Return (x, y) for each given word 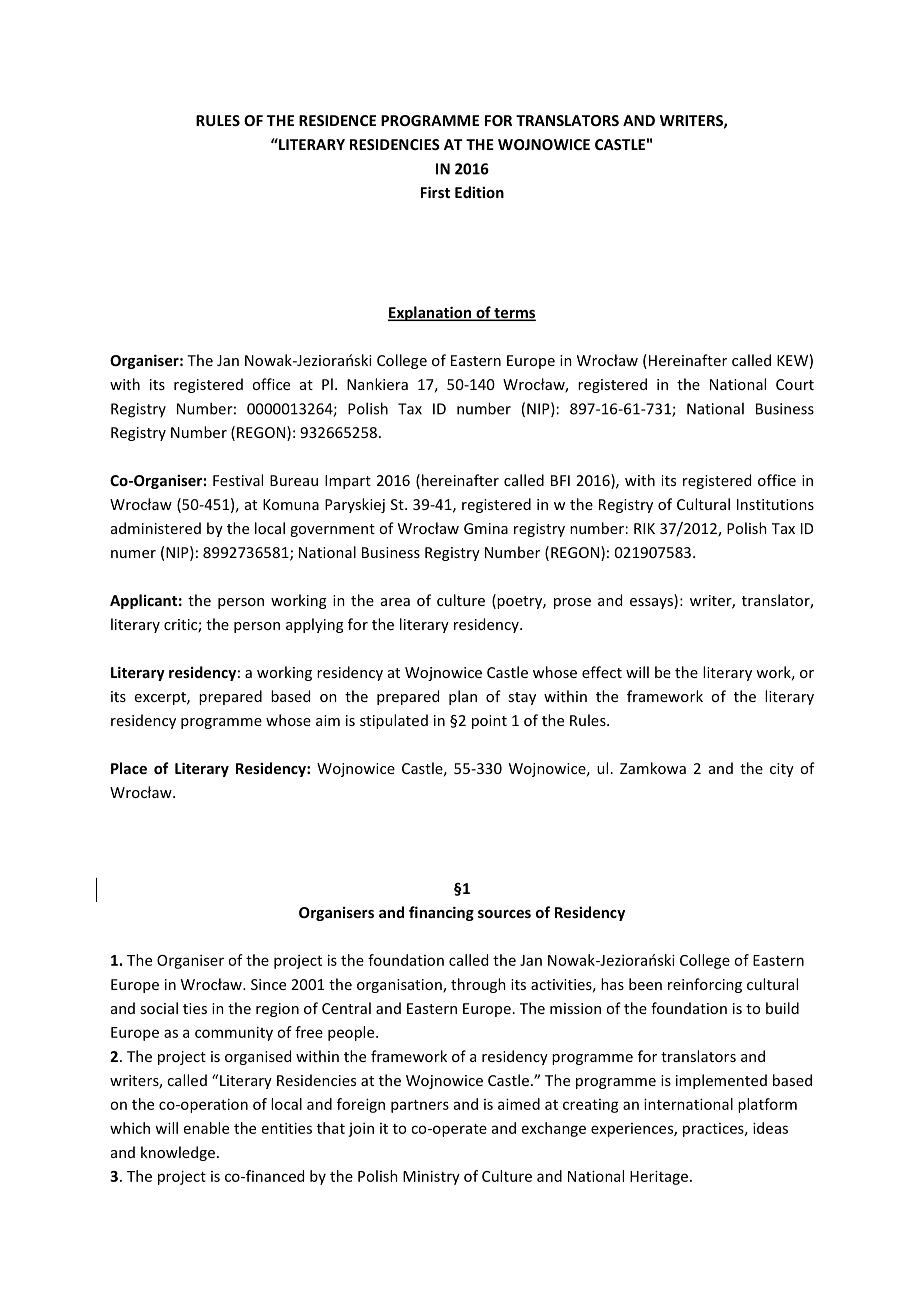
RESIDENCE (337, 120)
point (489, 722)
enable (206, 1128)
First (435, 192)
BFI (560, 480)
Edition (479, 192)
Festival (238, 480)
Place (129, 768)
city (782, 770)
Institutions (775, 504)
